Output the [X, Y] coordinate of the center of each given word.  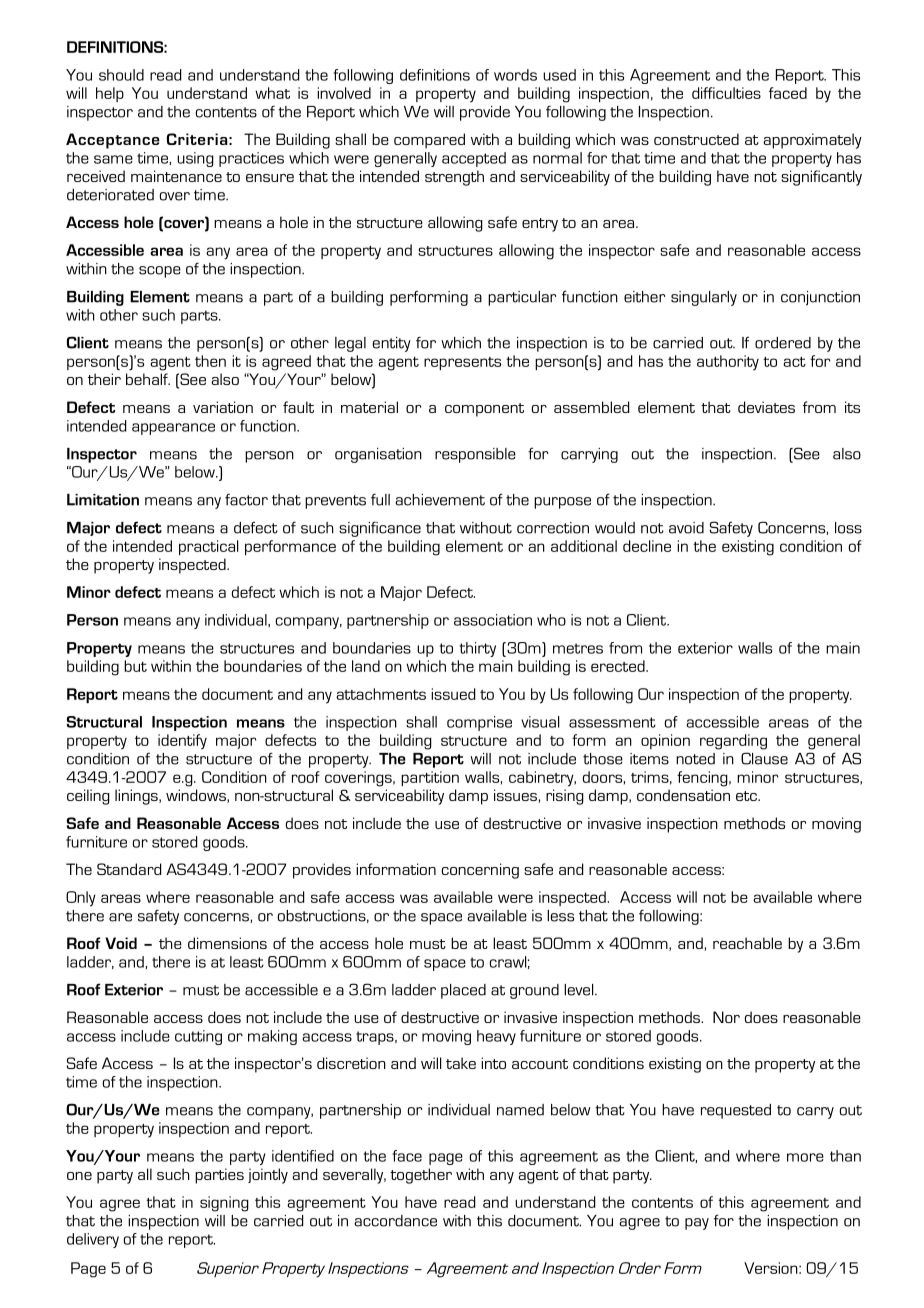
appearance [173, 429]
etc [748, 796]
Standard [129, 869]
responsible [475, 455]
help [110, 94]
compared [429, 141]
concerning [480, 871]
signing [224, 1204]
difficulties [726, 93]
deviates [766, 407]
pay [697, 1224]
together [421, 1176]
